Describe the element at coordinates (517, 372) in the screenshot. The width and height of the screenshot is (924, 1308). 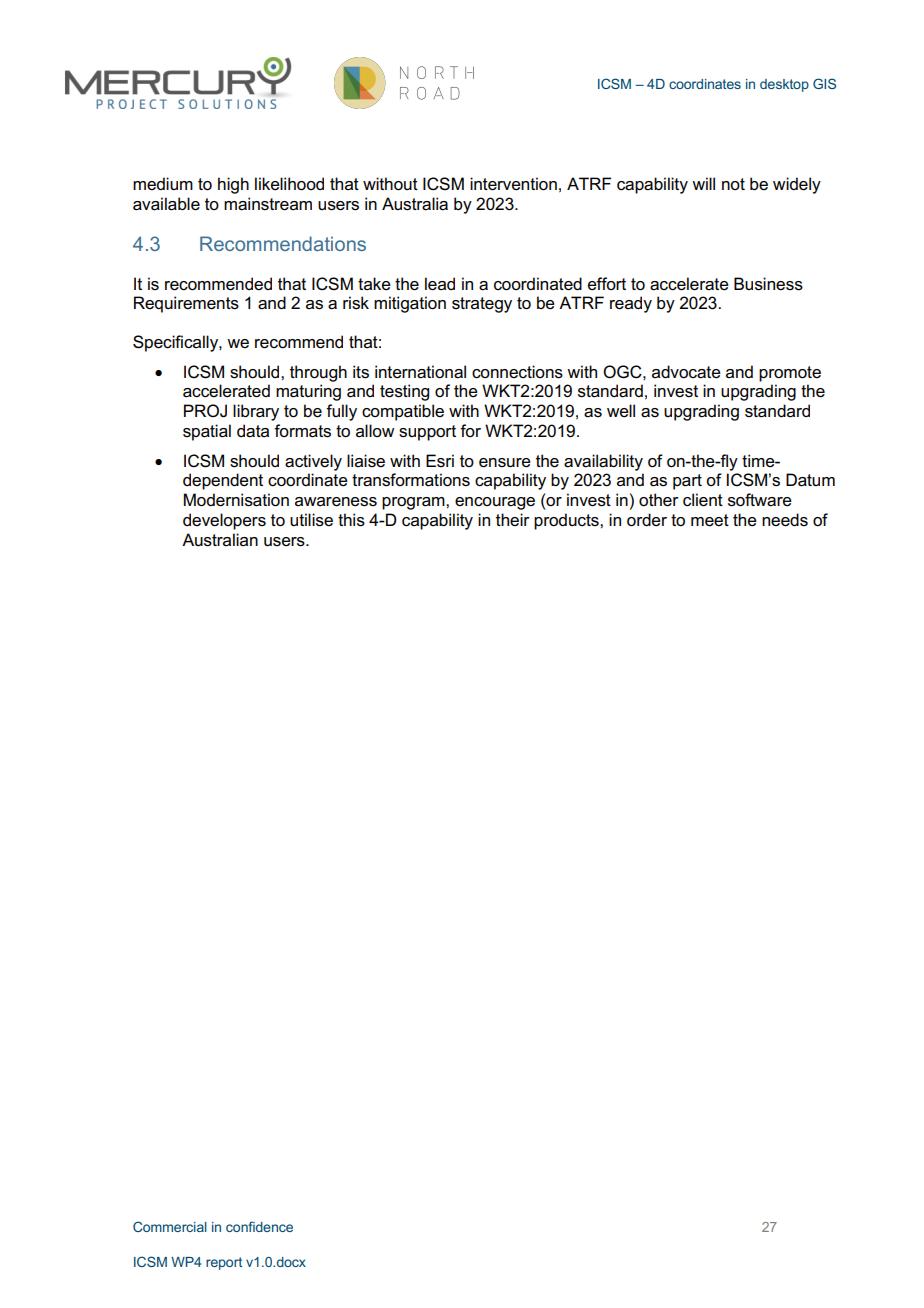
I see `connections` at that location.
